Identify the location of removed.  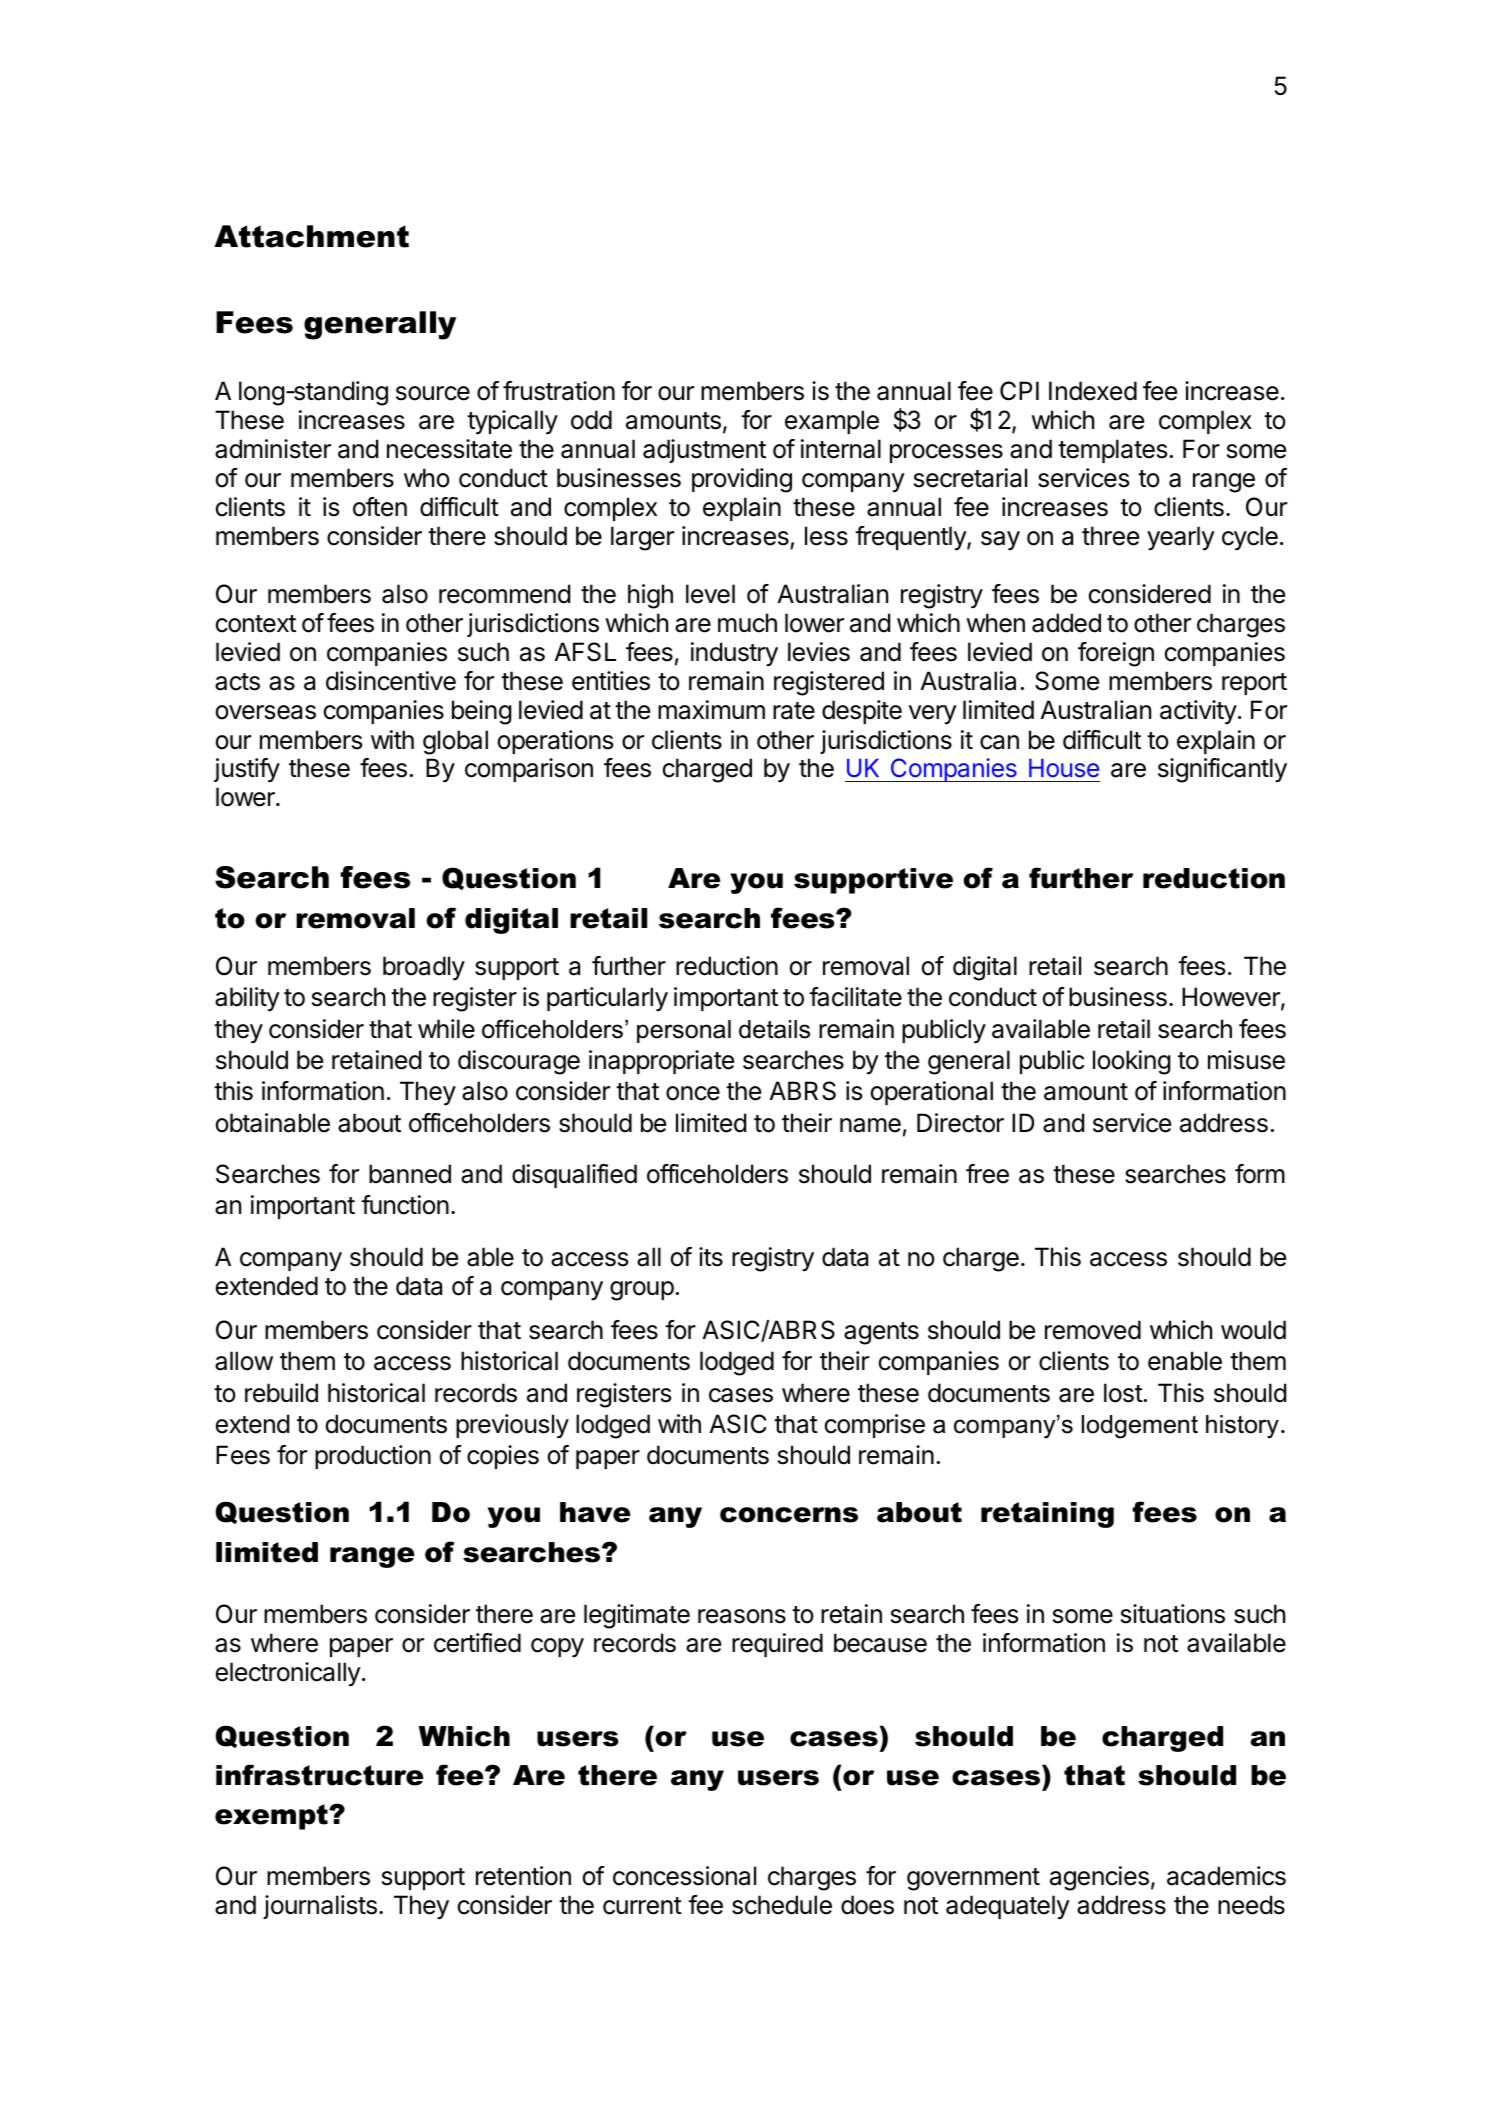
(1093, 1330).
